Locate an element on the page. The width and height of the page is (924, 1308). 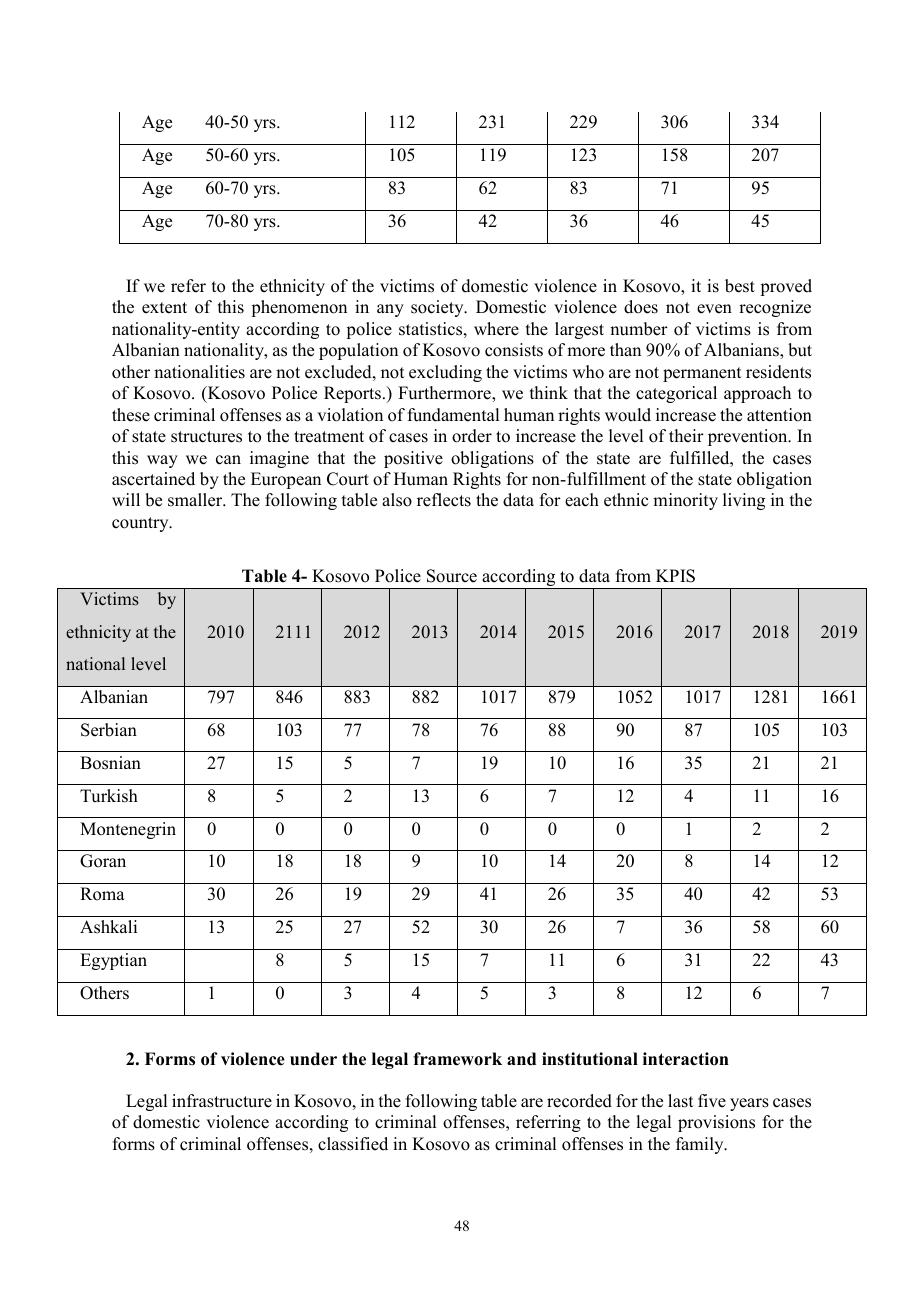
smaller is located at coordinates (196, 500).
